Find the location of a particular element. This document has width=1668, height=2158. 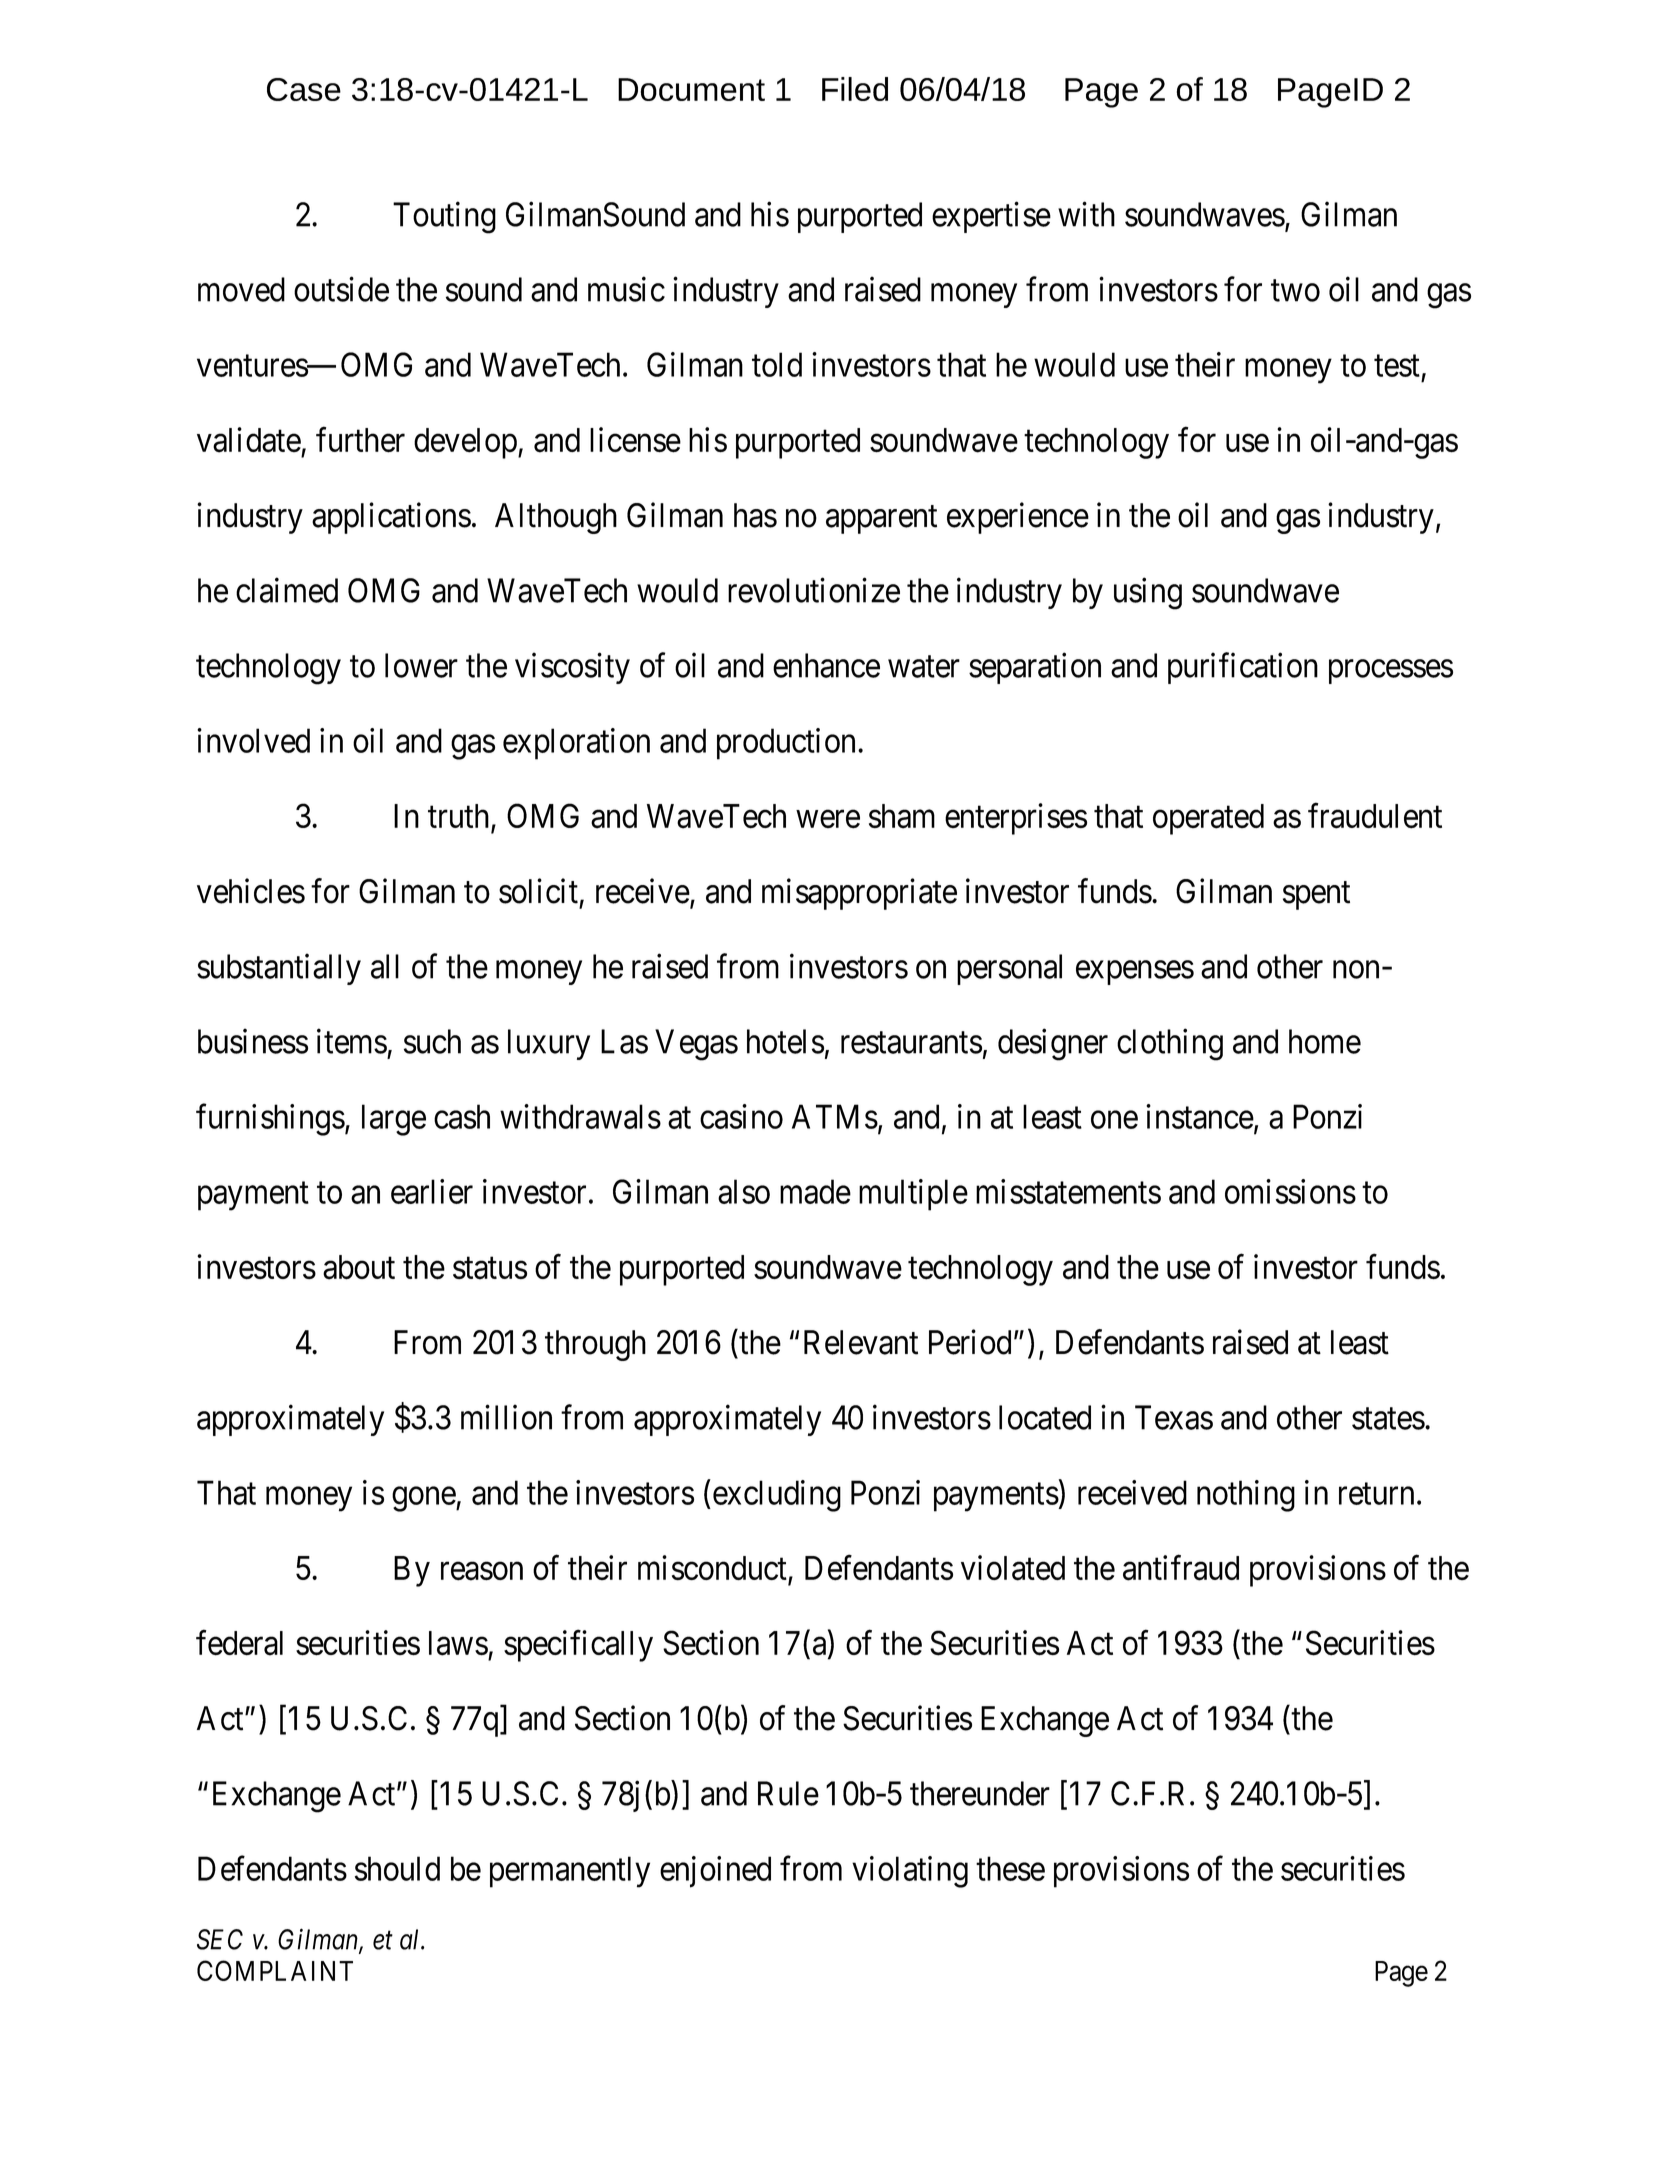

these is located at coordinates (1010, 1868).
